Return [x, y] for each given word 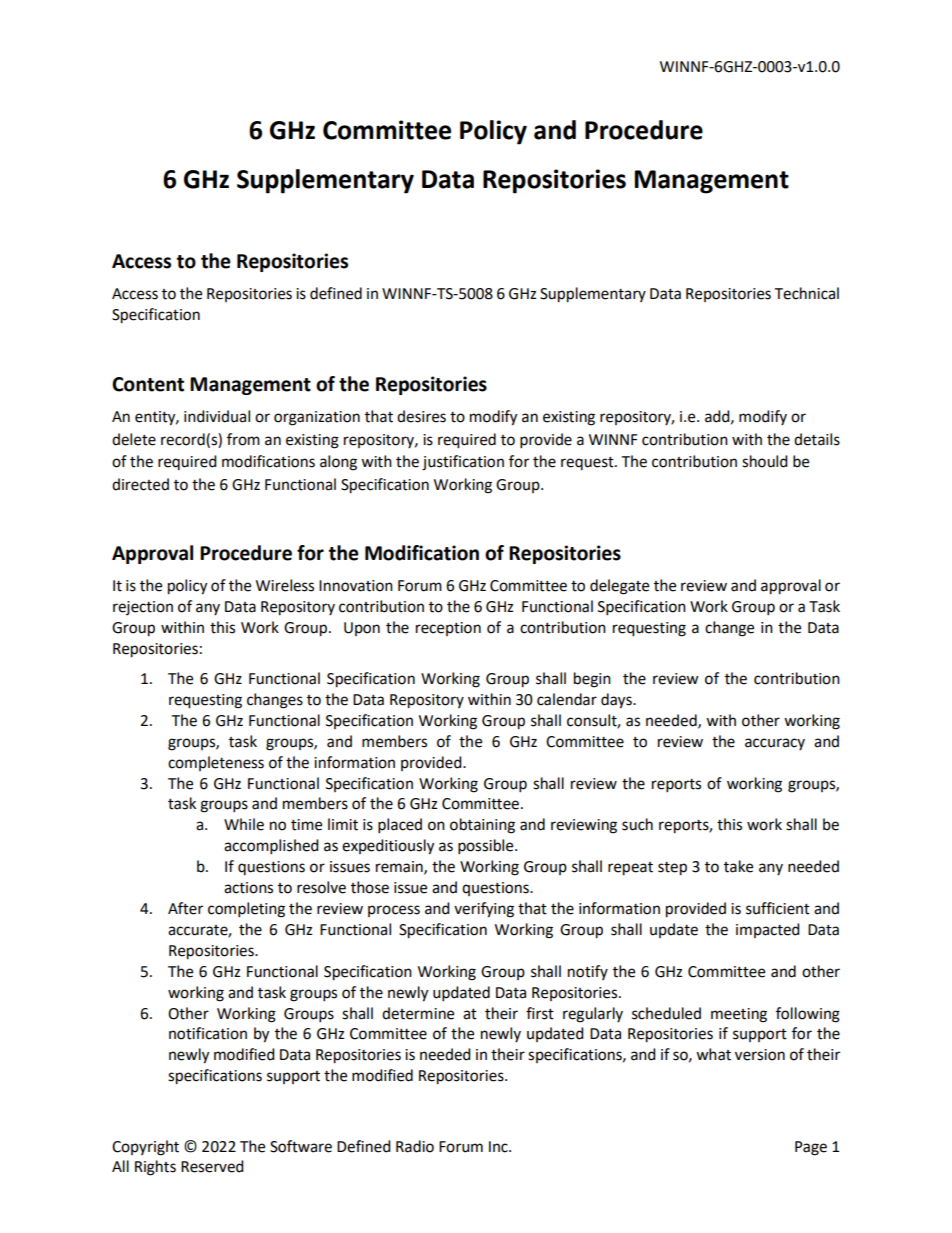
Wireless [285, 585]
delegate [619, 587]
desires [421, 416]
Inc [499, 1147]
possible [487, 847]
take [738, 866]
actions [248, 888]
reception [448, 629]
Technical [806, 293]
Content [148, 384]
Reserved [212, 1166]
